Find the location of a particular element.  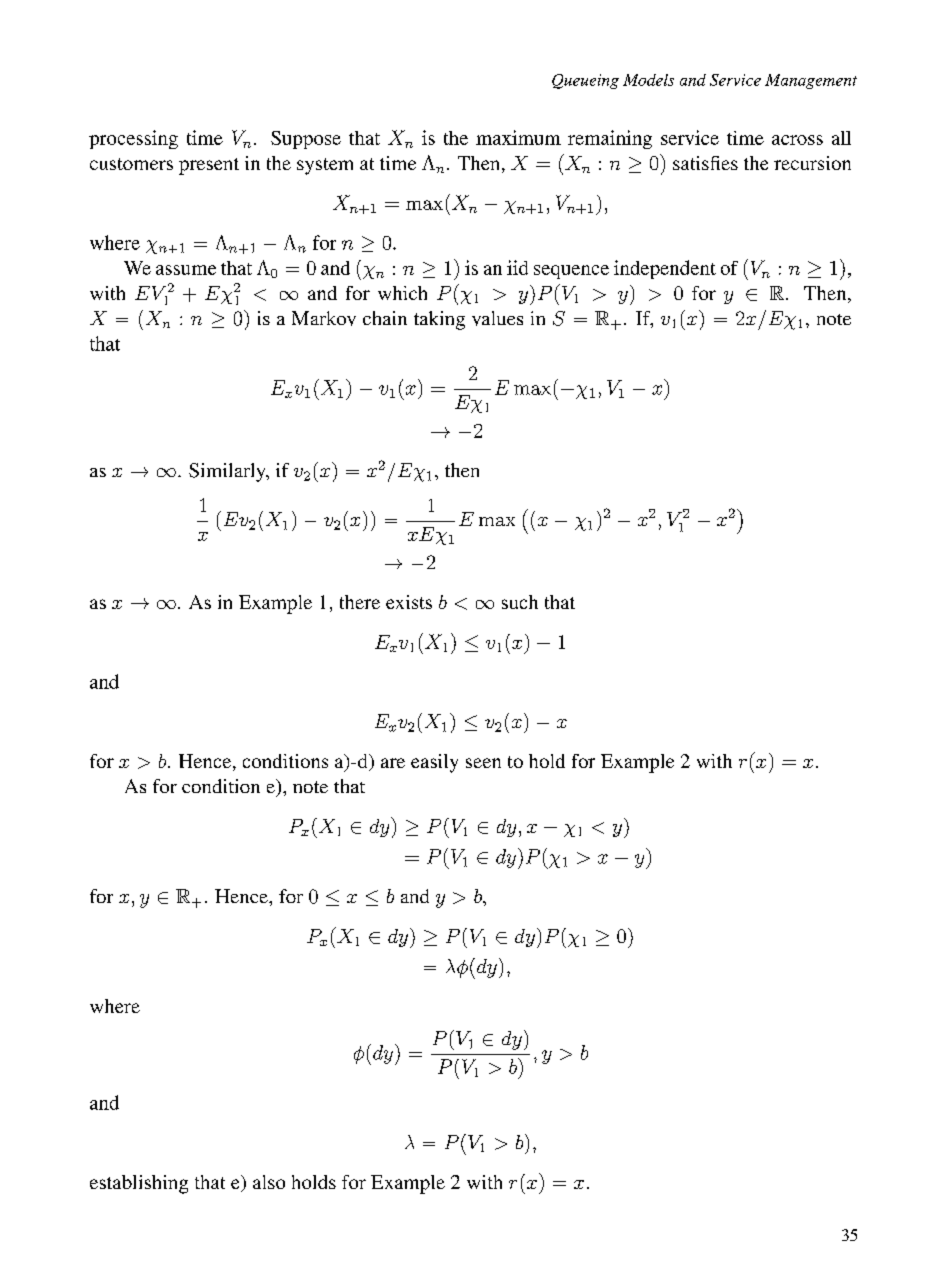

across is located at coordinates (797, 140).
